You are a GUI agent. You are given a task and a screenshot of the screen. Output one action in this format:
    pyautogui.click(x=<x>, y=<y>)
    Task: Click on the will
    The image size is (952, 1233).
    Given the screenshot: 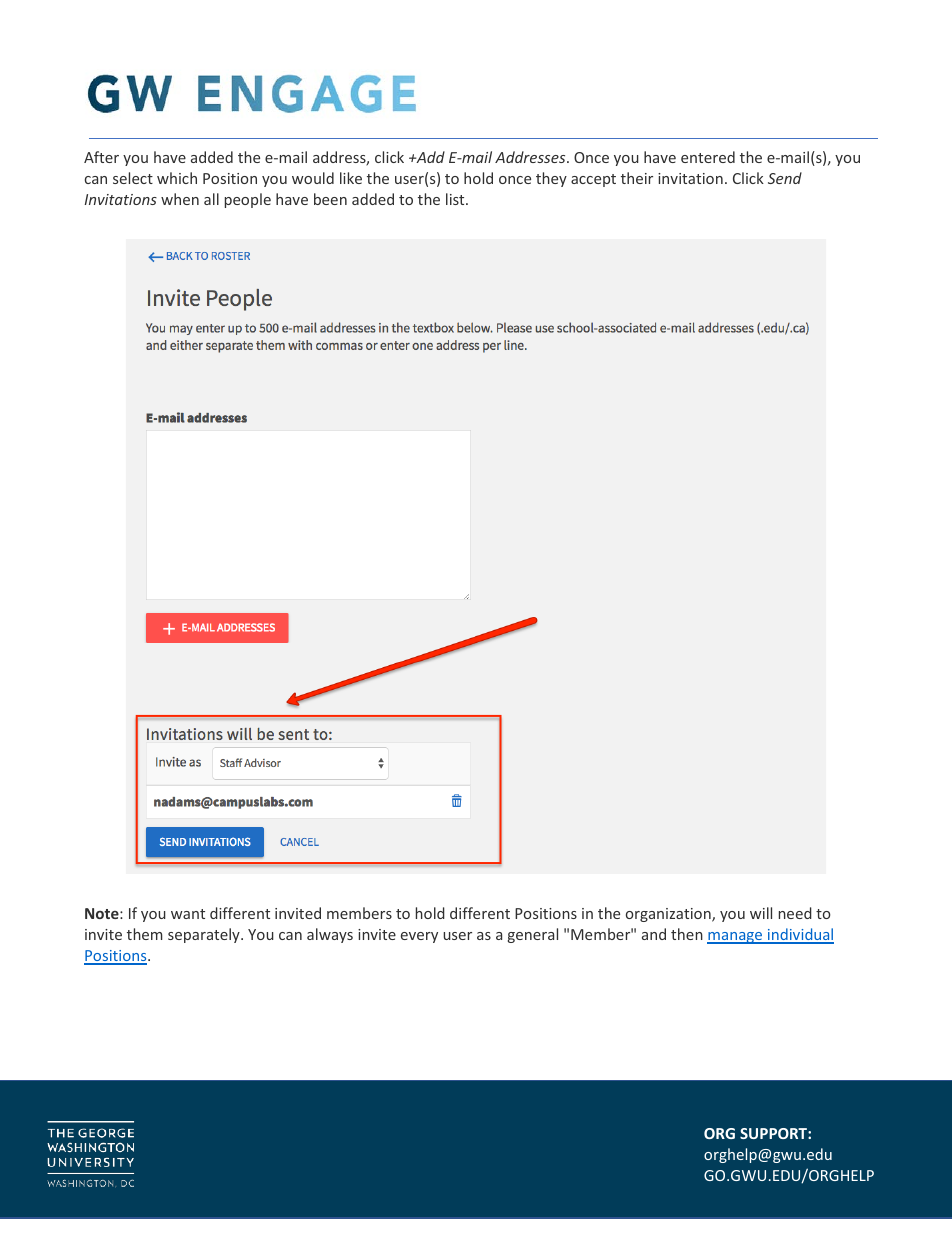 What is the action you would take?
    pyautogui.click(x=761, y=913)
